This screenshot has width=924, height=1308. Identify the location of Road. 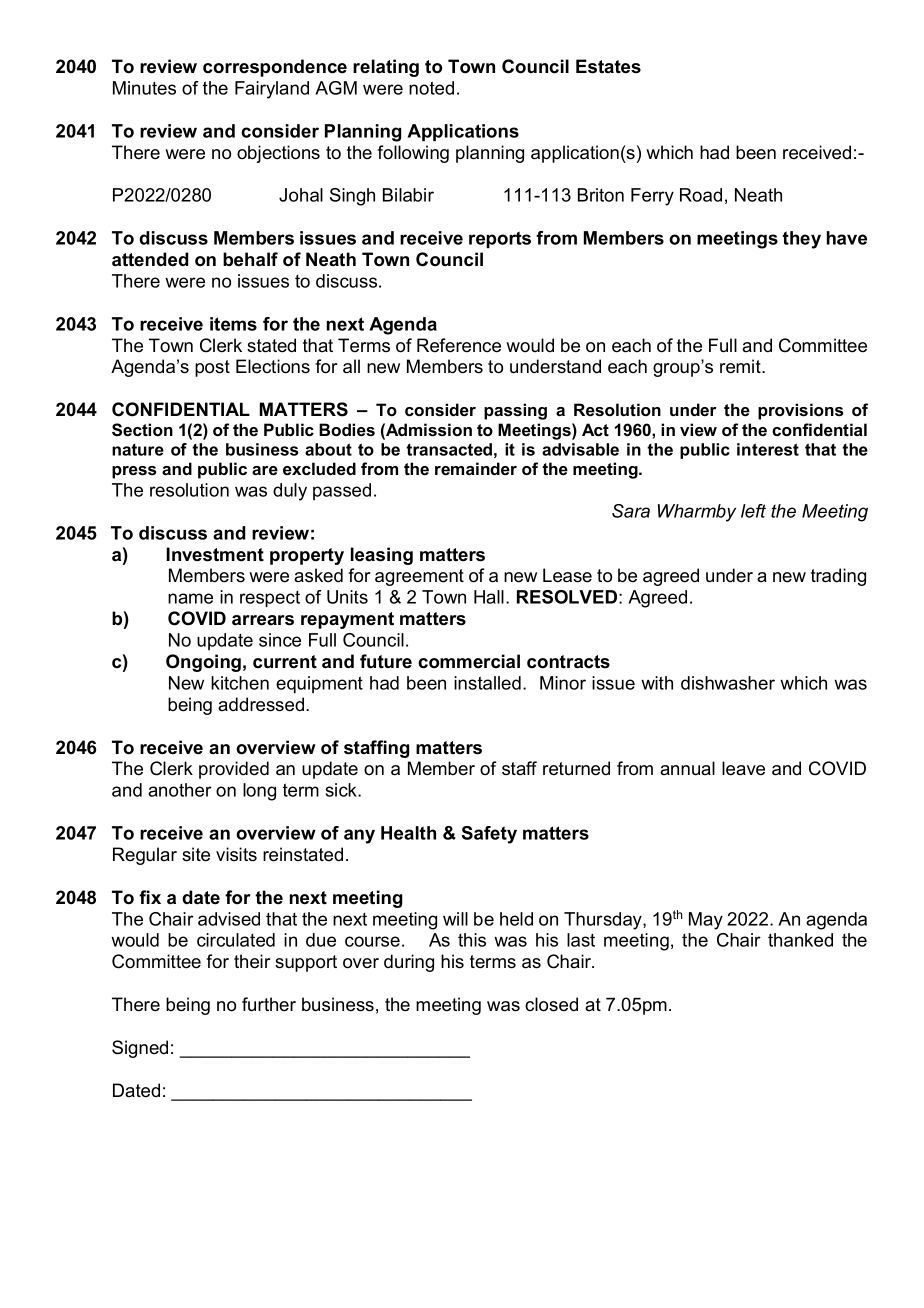
(701, 195).
